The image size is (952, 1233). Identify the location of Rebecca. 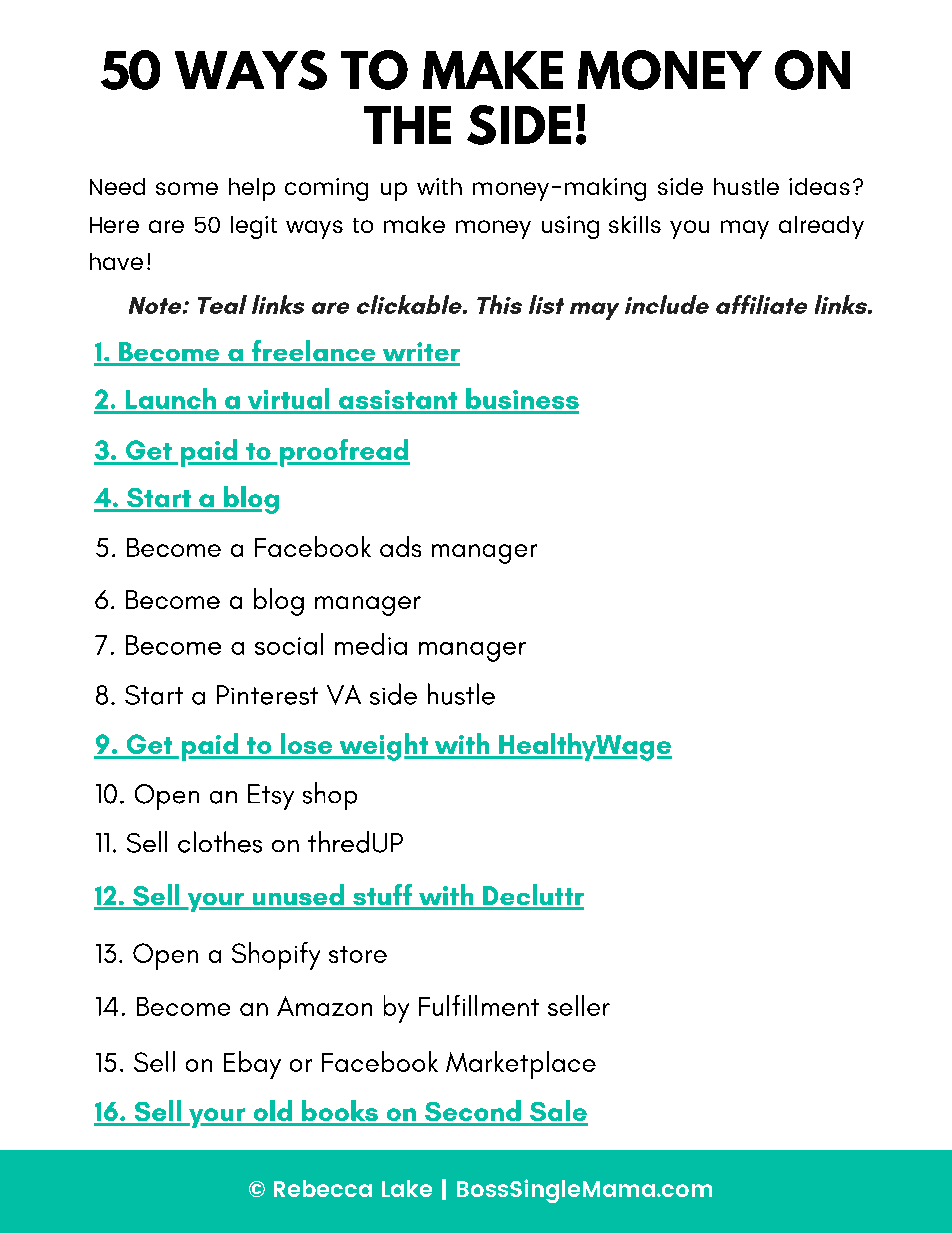
(323, 1188).
